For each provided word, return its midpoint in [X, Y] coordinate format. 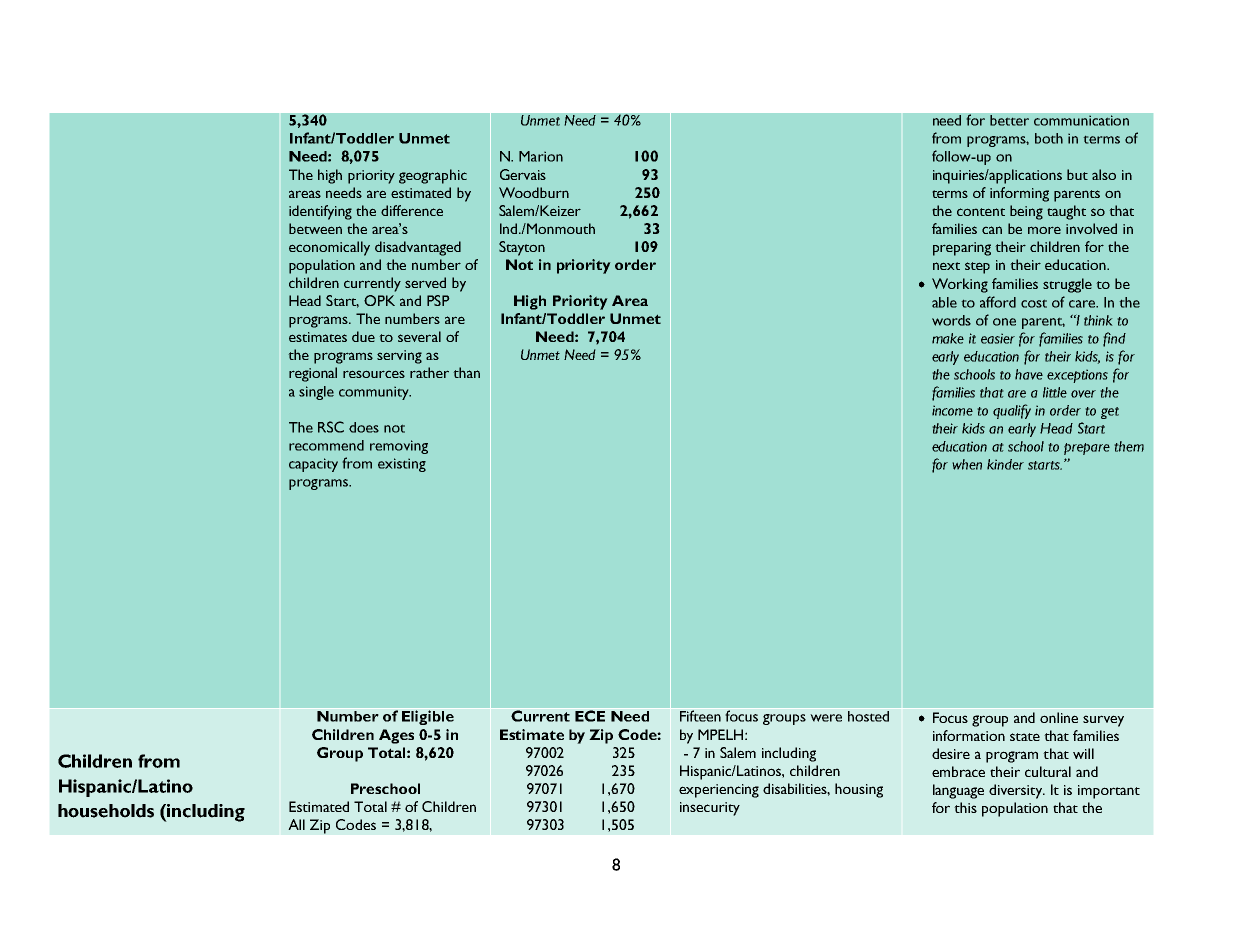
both [1049, 138]
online [1059, 717]
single [316, 393]
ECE [590, 716]
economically [329, 248]
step [977, 268]
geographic [433, 176]
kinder [1005, 464]
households [106, 811]
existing [402, 465]
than [466, 372]
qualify [1012, 411]
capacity [313, 465]
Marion [541, 156]
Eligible [428, 716]
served [425, 282]
